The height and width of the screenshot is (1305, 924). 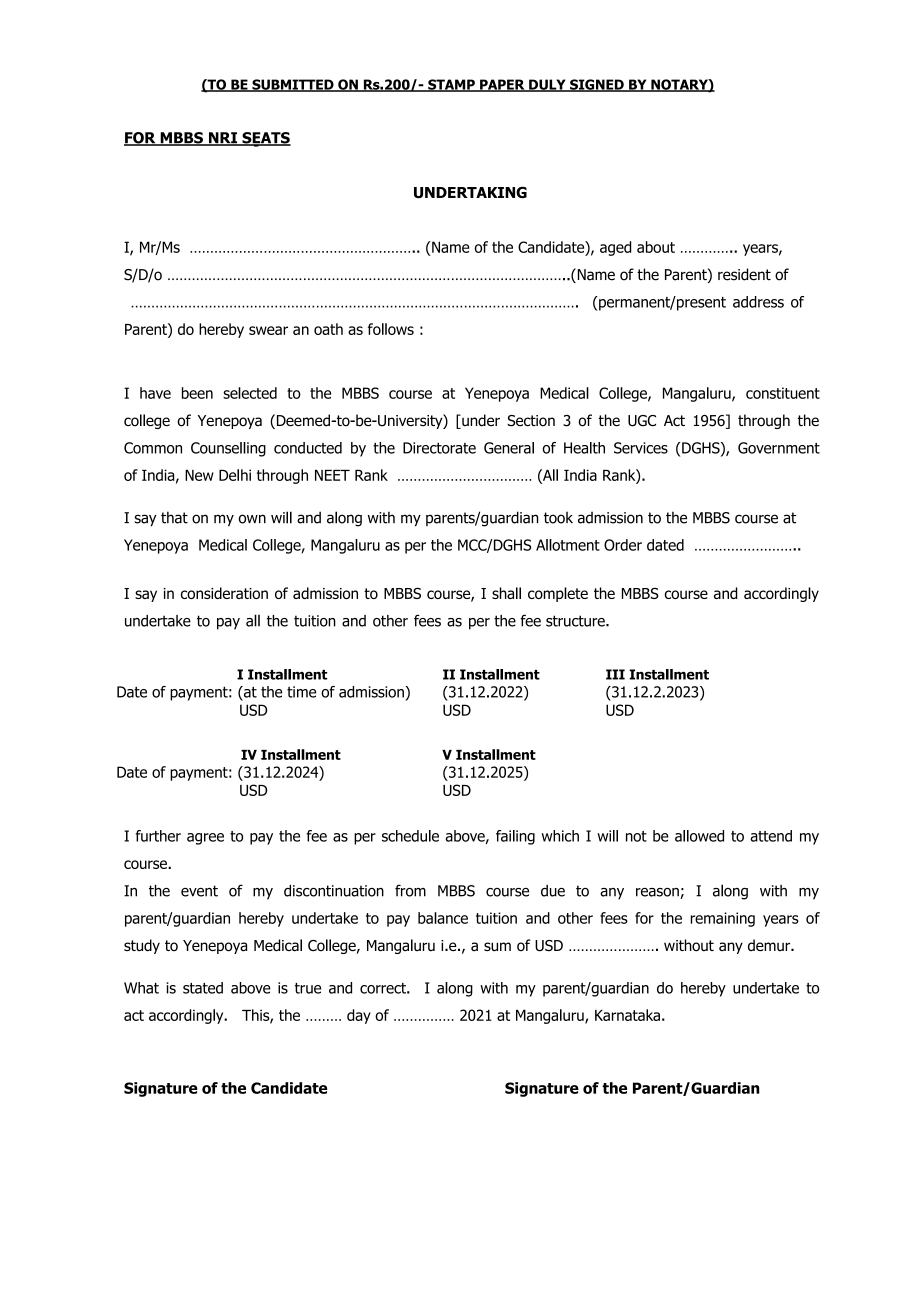 What do you see at coordinates (699, 836) in the screenshot?
I see `allowed` at bounding box center [699, 836].
